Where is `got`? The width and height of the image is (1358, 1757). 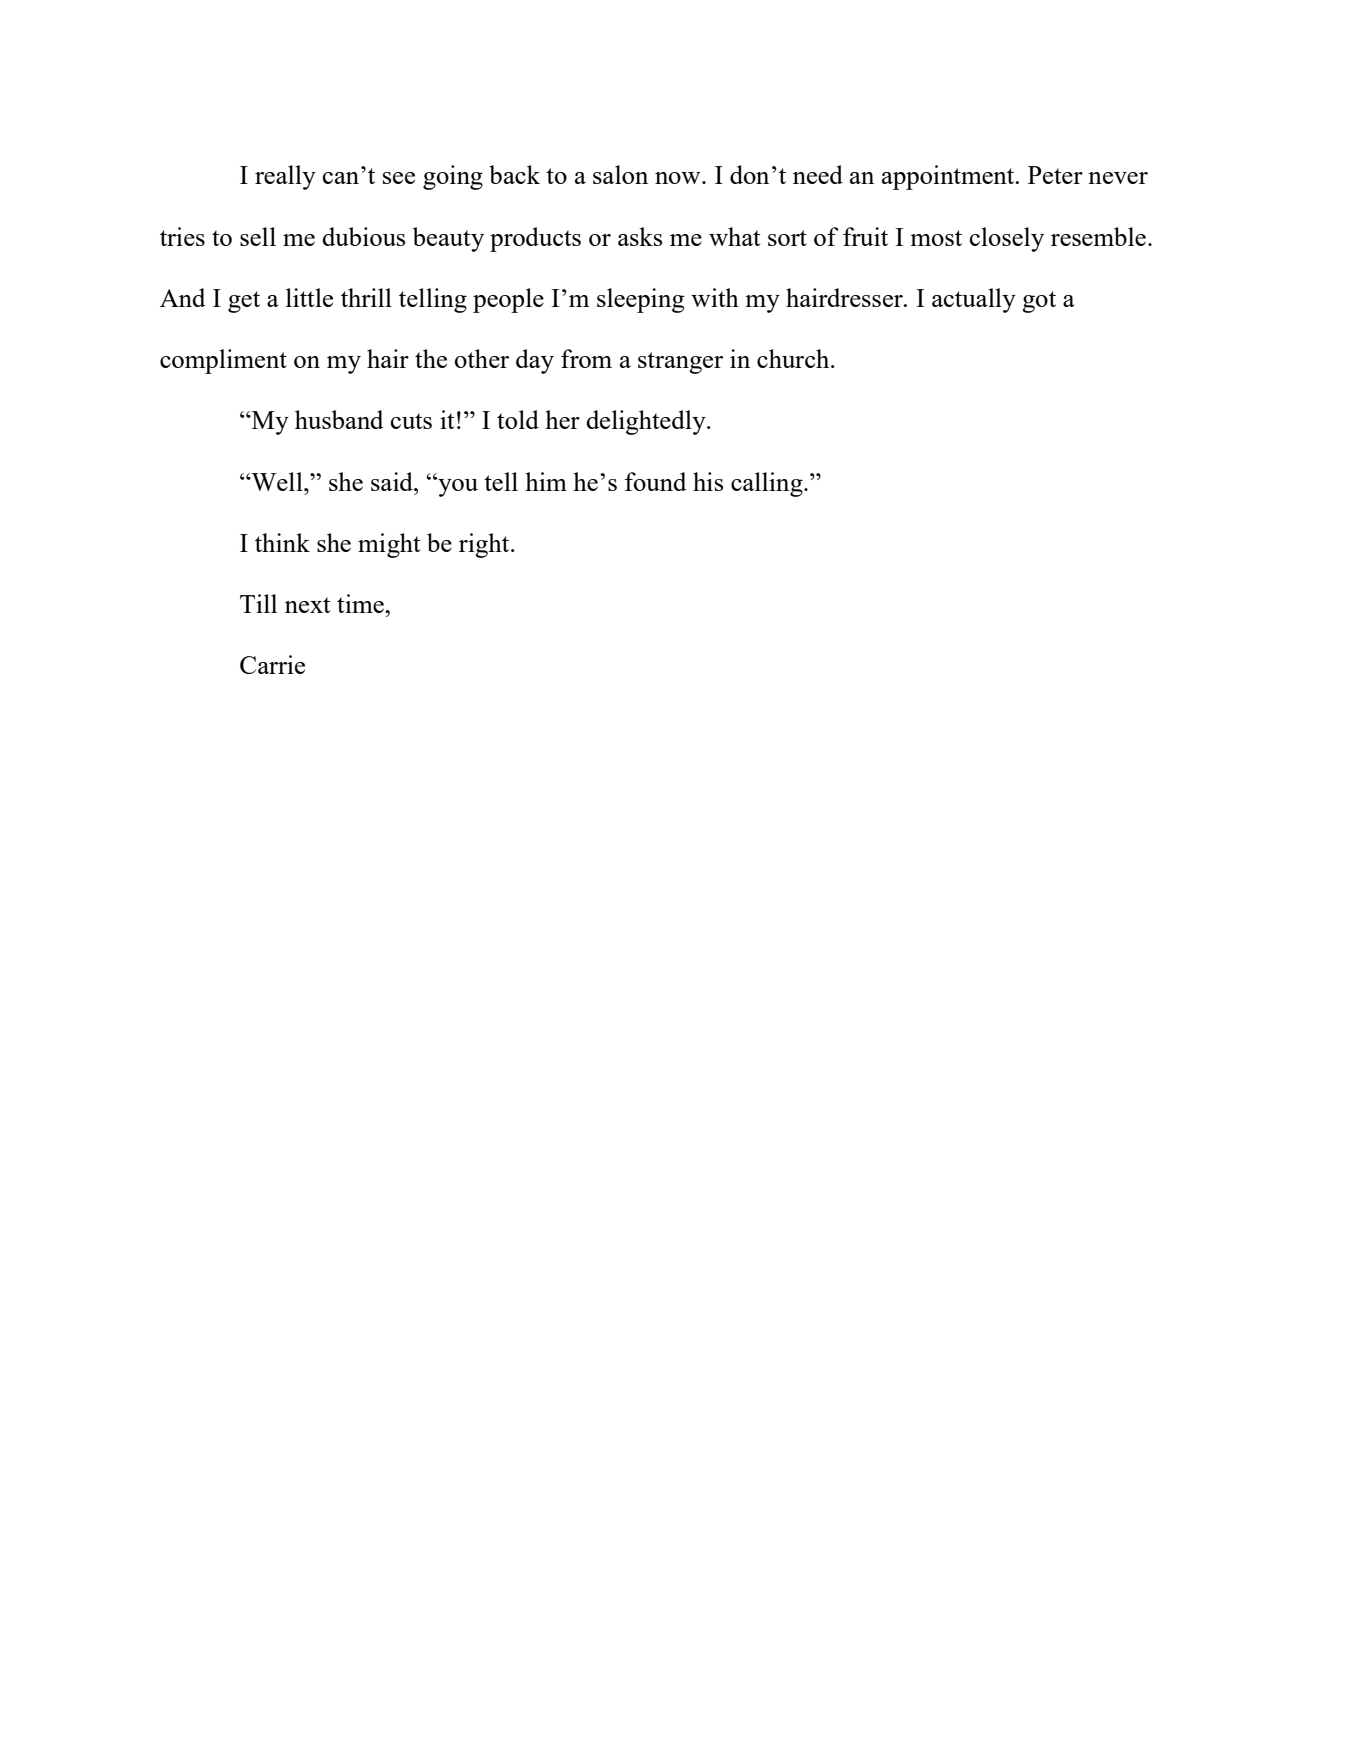
got is located at coordinates (1039, 302).
